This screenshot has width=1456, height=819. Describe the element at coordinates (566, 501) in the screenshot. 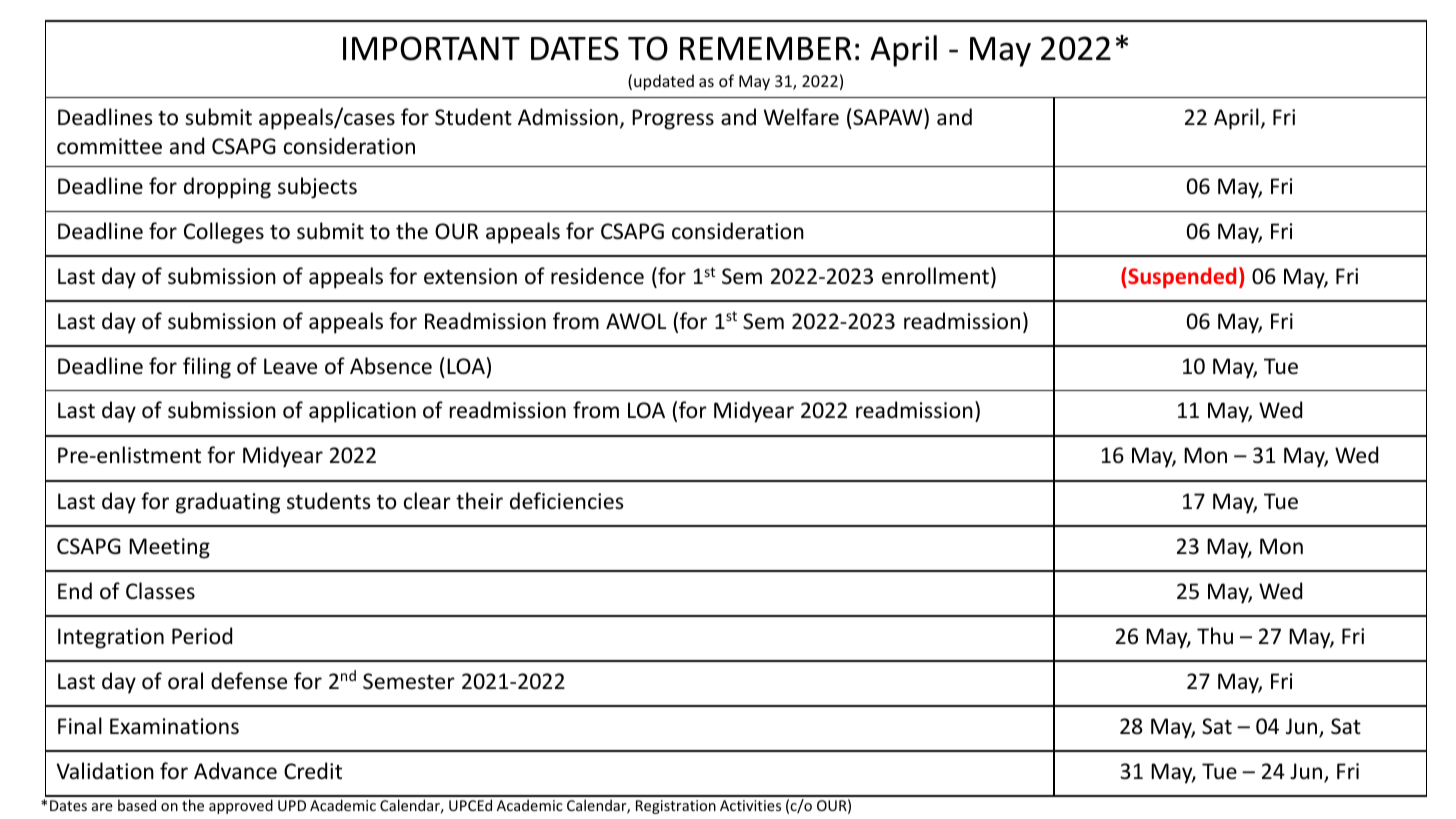

I see `deficiencies` at that location.
